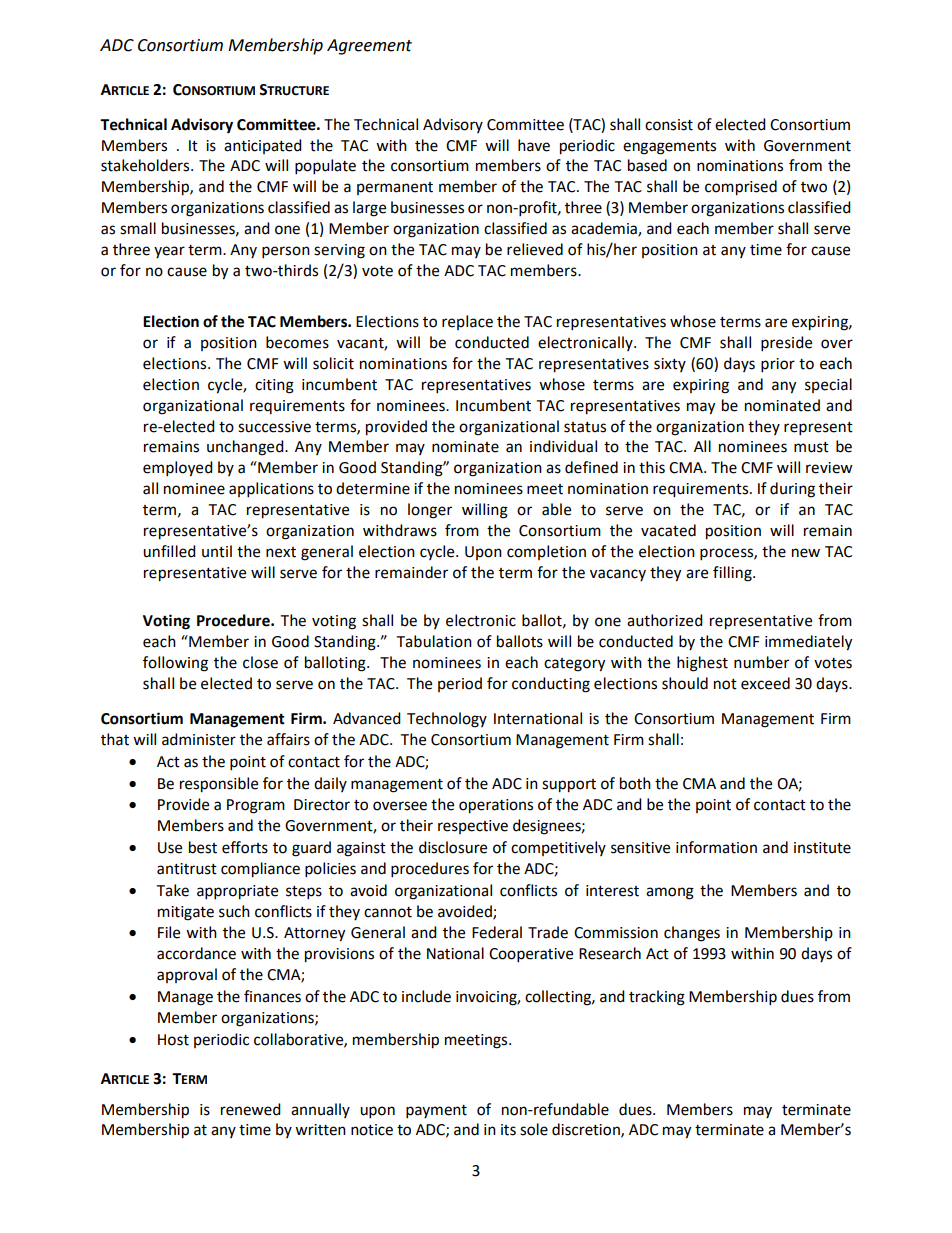 The height and width of the screenshot is (1233, 952). I want to click on consist, so click(669, 125).
